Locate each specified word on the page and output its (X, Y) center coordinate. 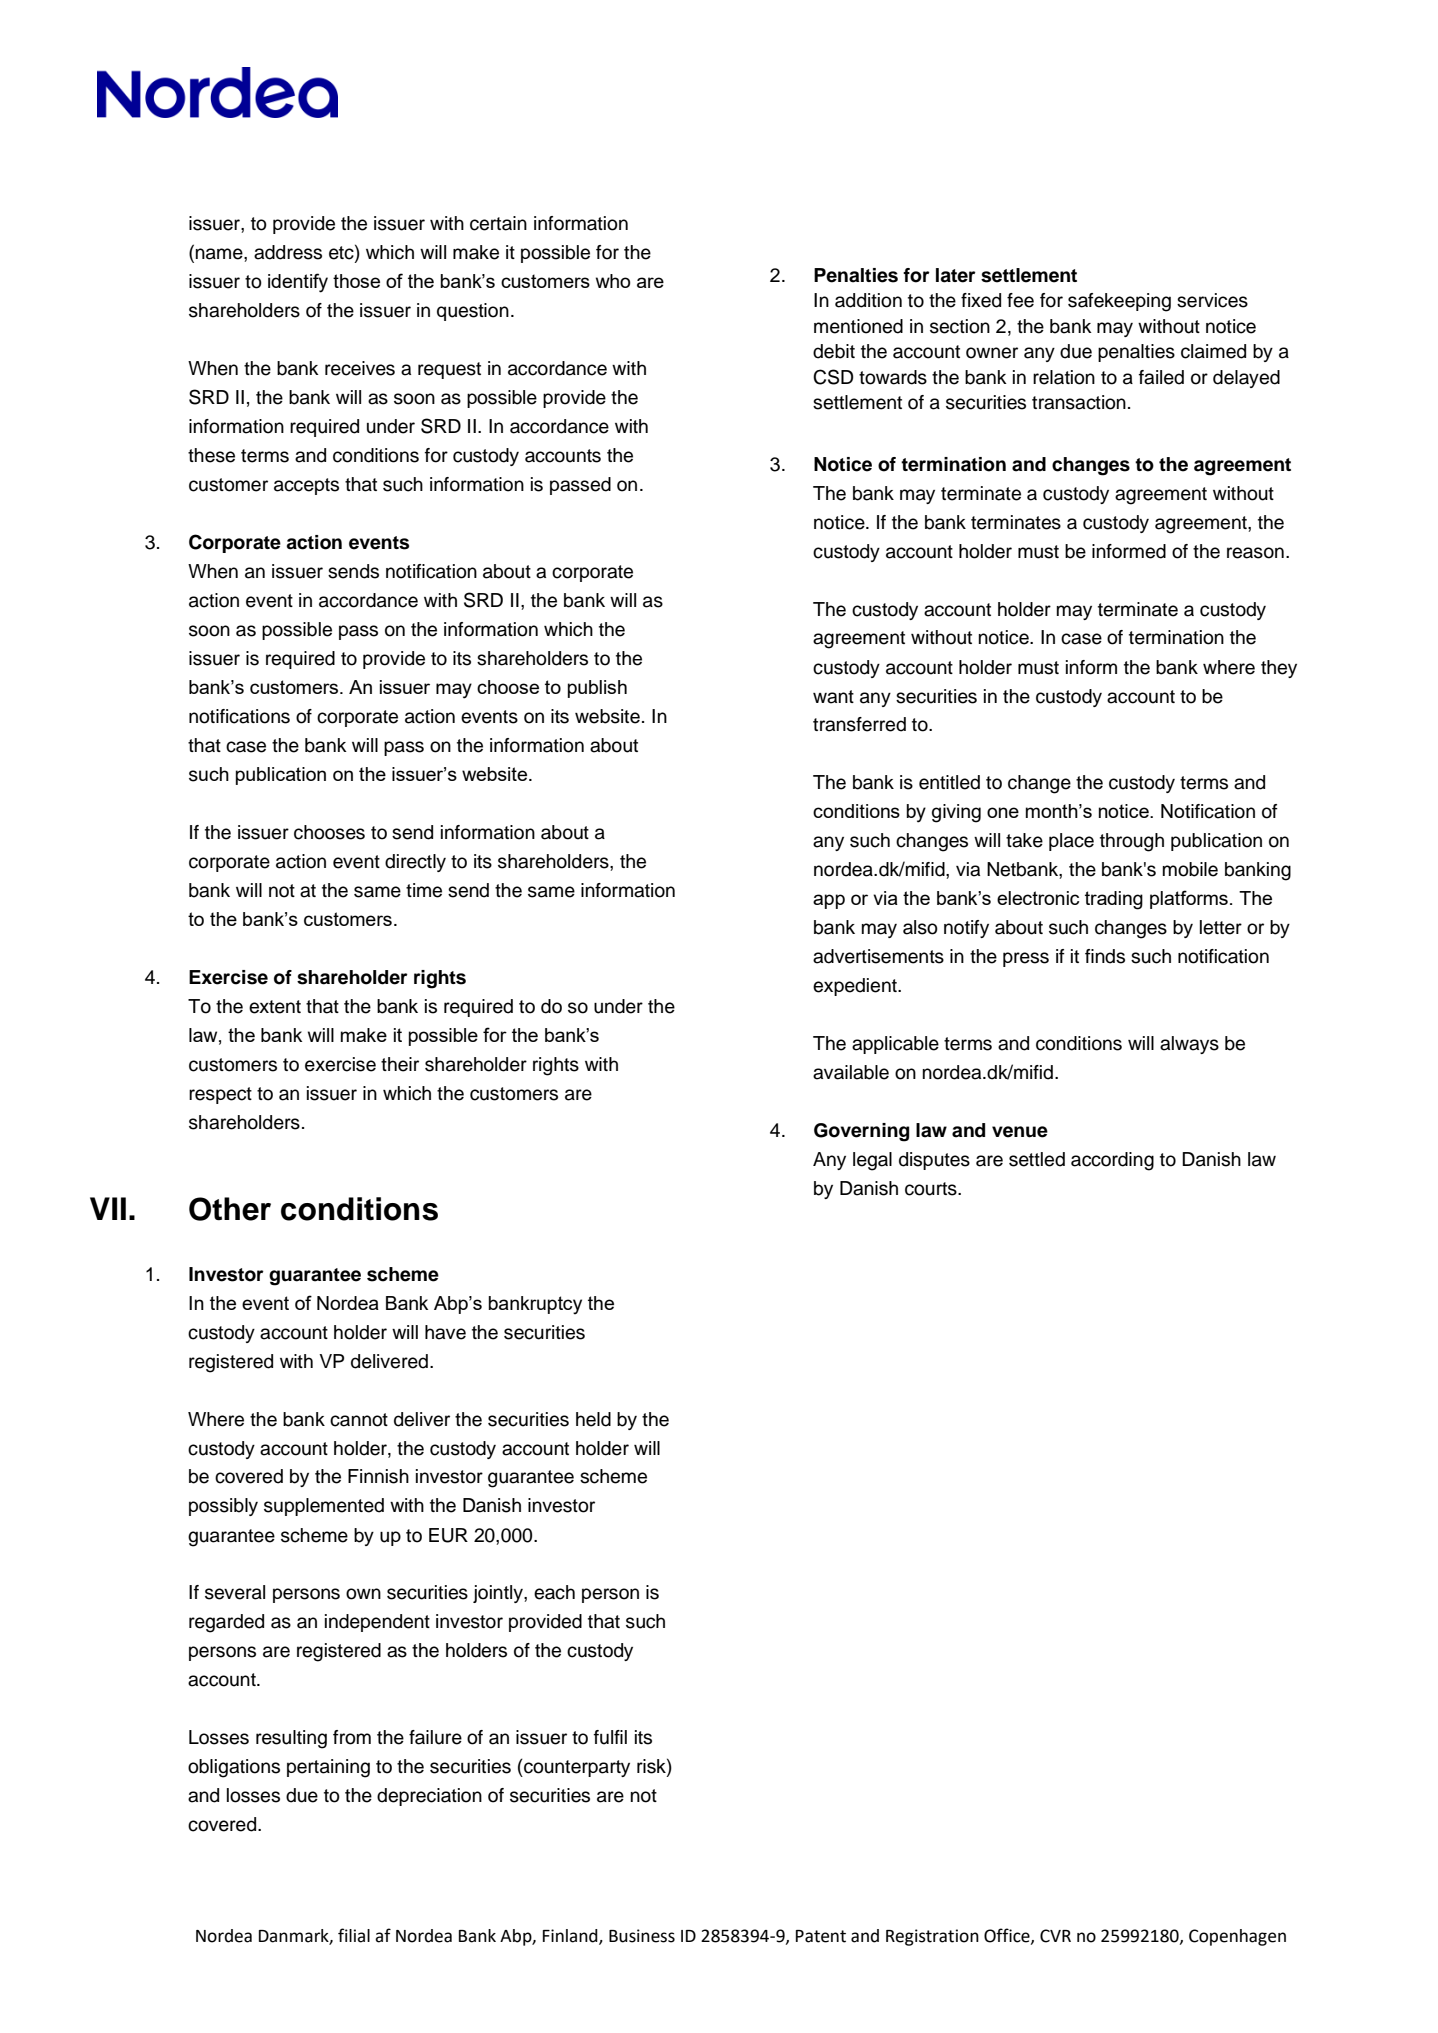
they (1279, 669)
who (613, 281)
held (593, 1419)
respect (220, 1095)
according (1112, 1161)
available (851, 1072)
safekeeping (1119, 302)
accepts (306, 486)
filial (354, 1935)
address (288, 252)
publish (597, 689)
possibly (223, 1507)
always (1189, 1045)
